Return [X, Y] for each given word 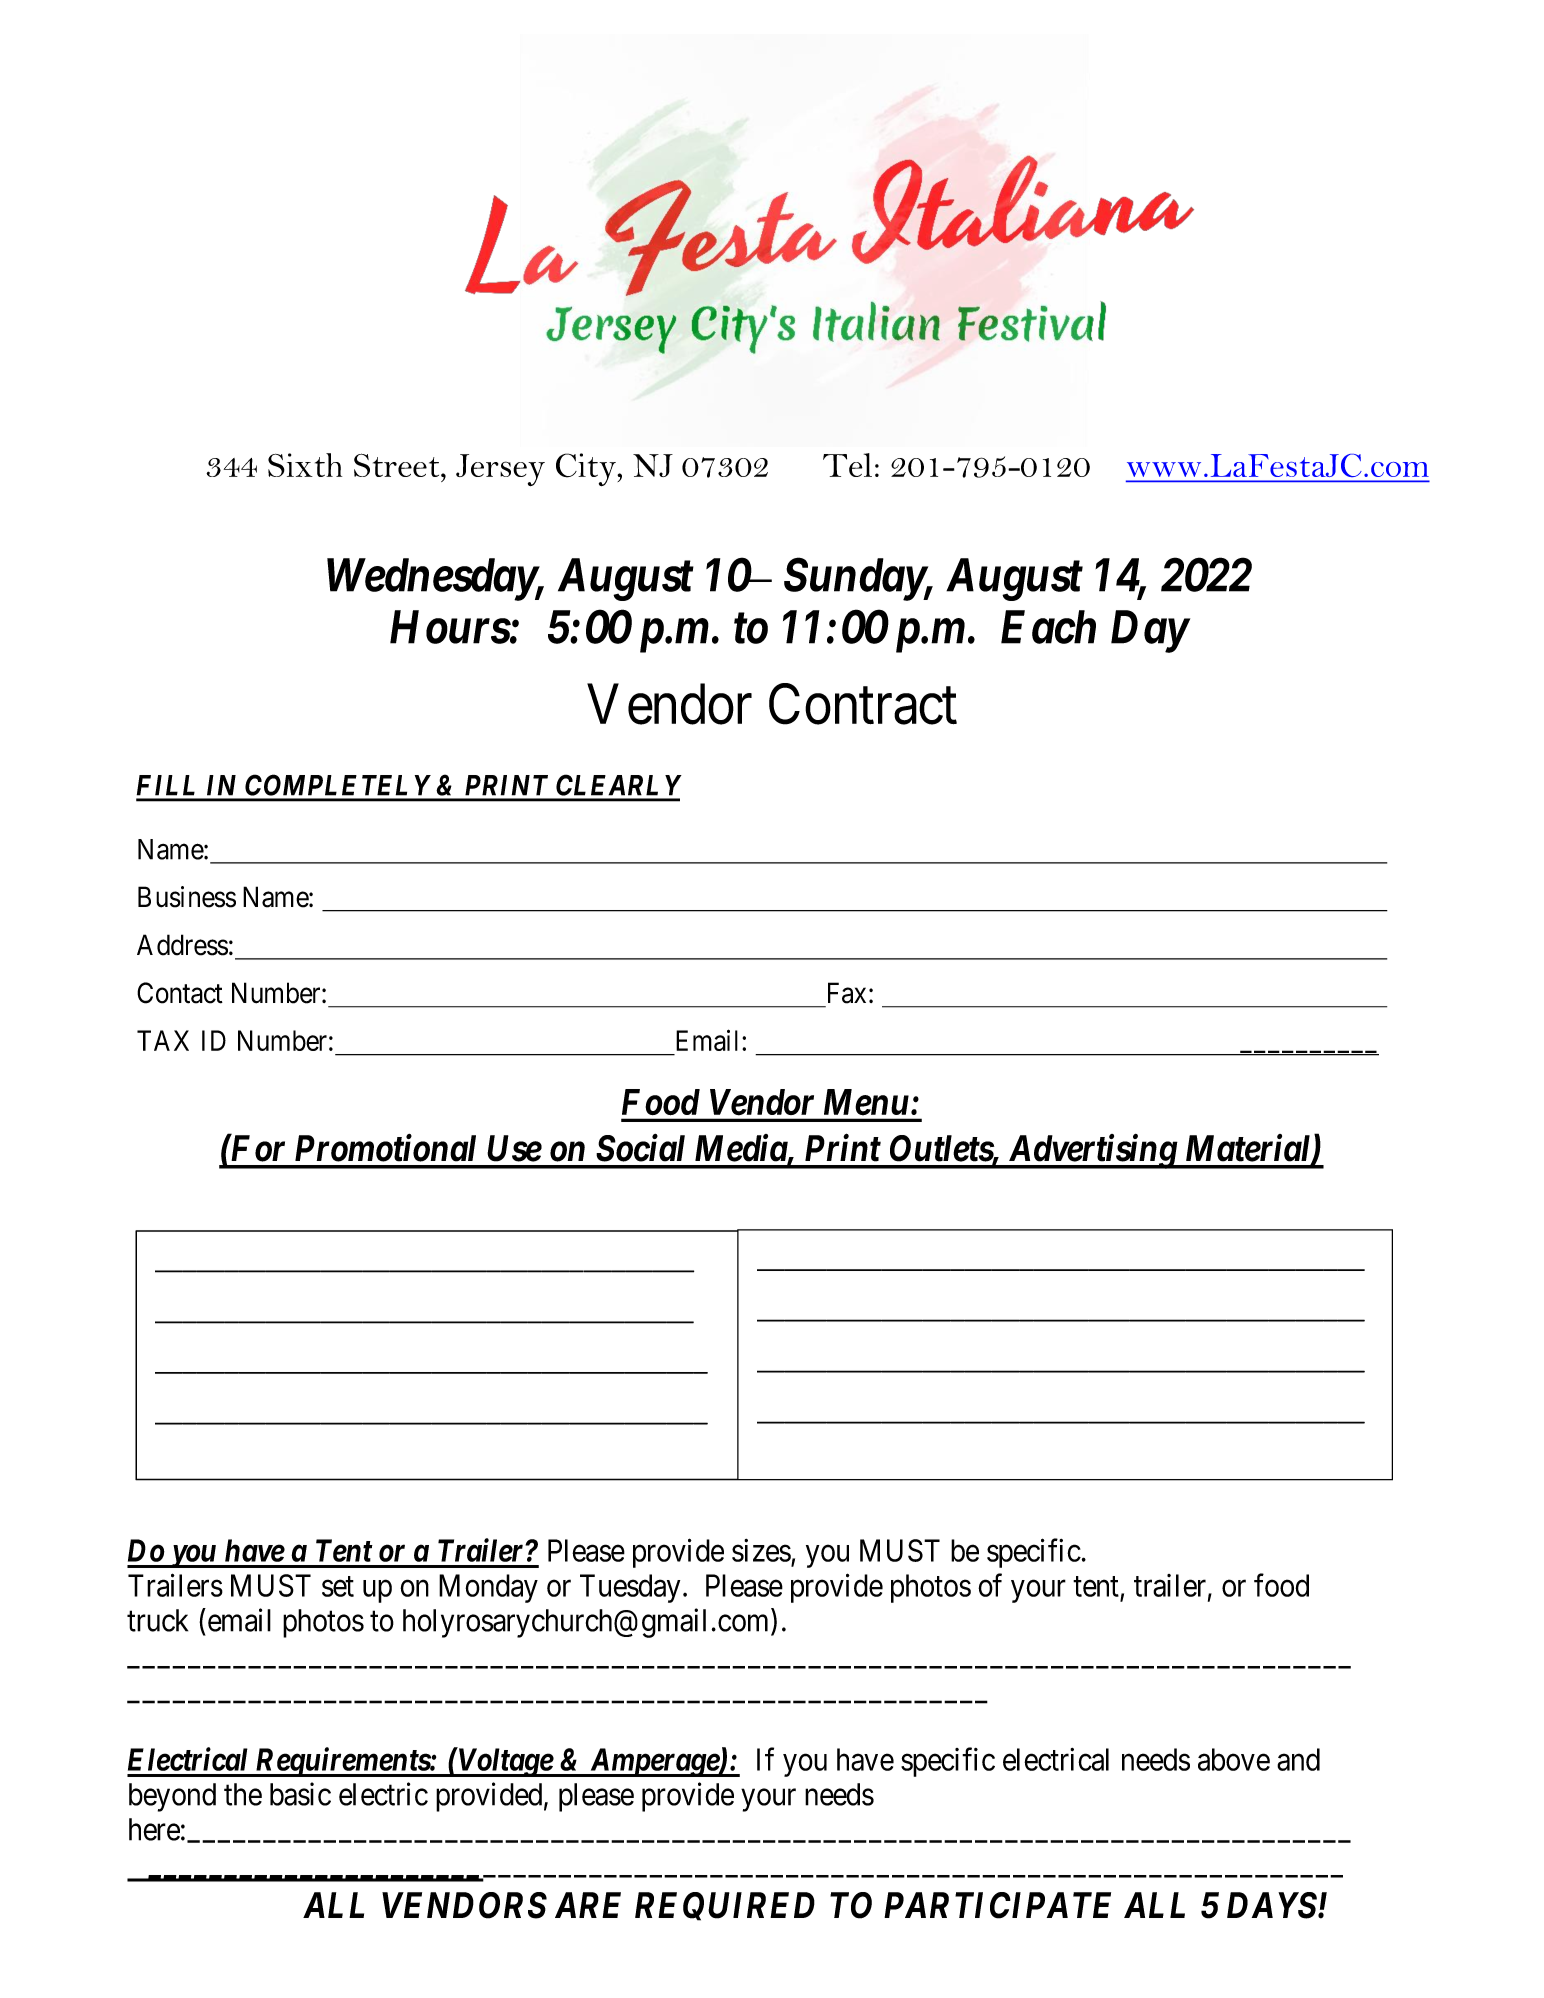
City [587, 469]
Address [182, 945]
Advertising [1091, 1151]
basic [300, 1794]
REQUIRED [725, 1906]
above [1234, 1759]
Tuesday [630, 1588]
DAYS [1273, 1905]
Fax [847, 993]
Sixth [305, 465]
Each [1048, 627]
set [338, 1587]
